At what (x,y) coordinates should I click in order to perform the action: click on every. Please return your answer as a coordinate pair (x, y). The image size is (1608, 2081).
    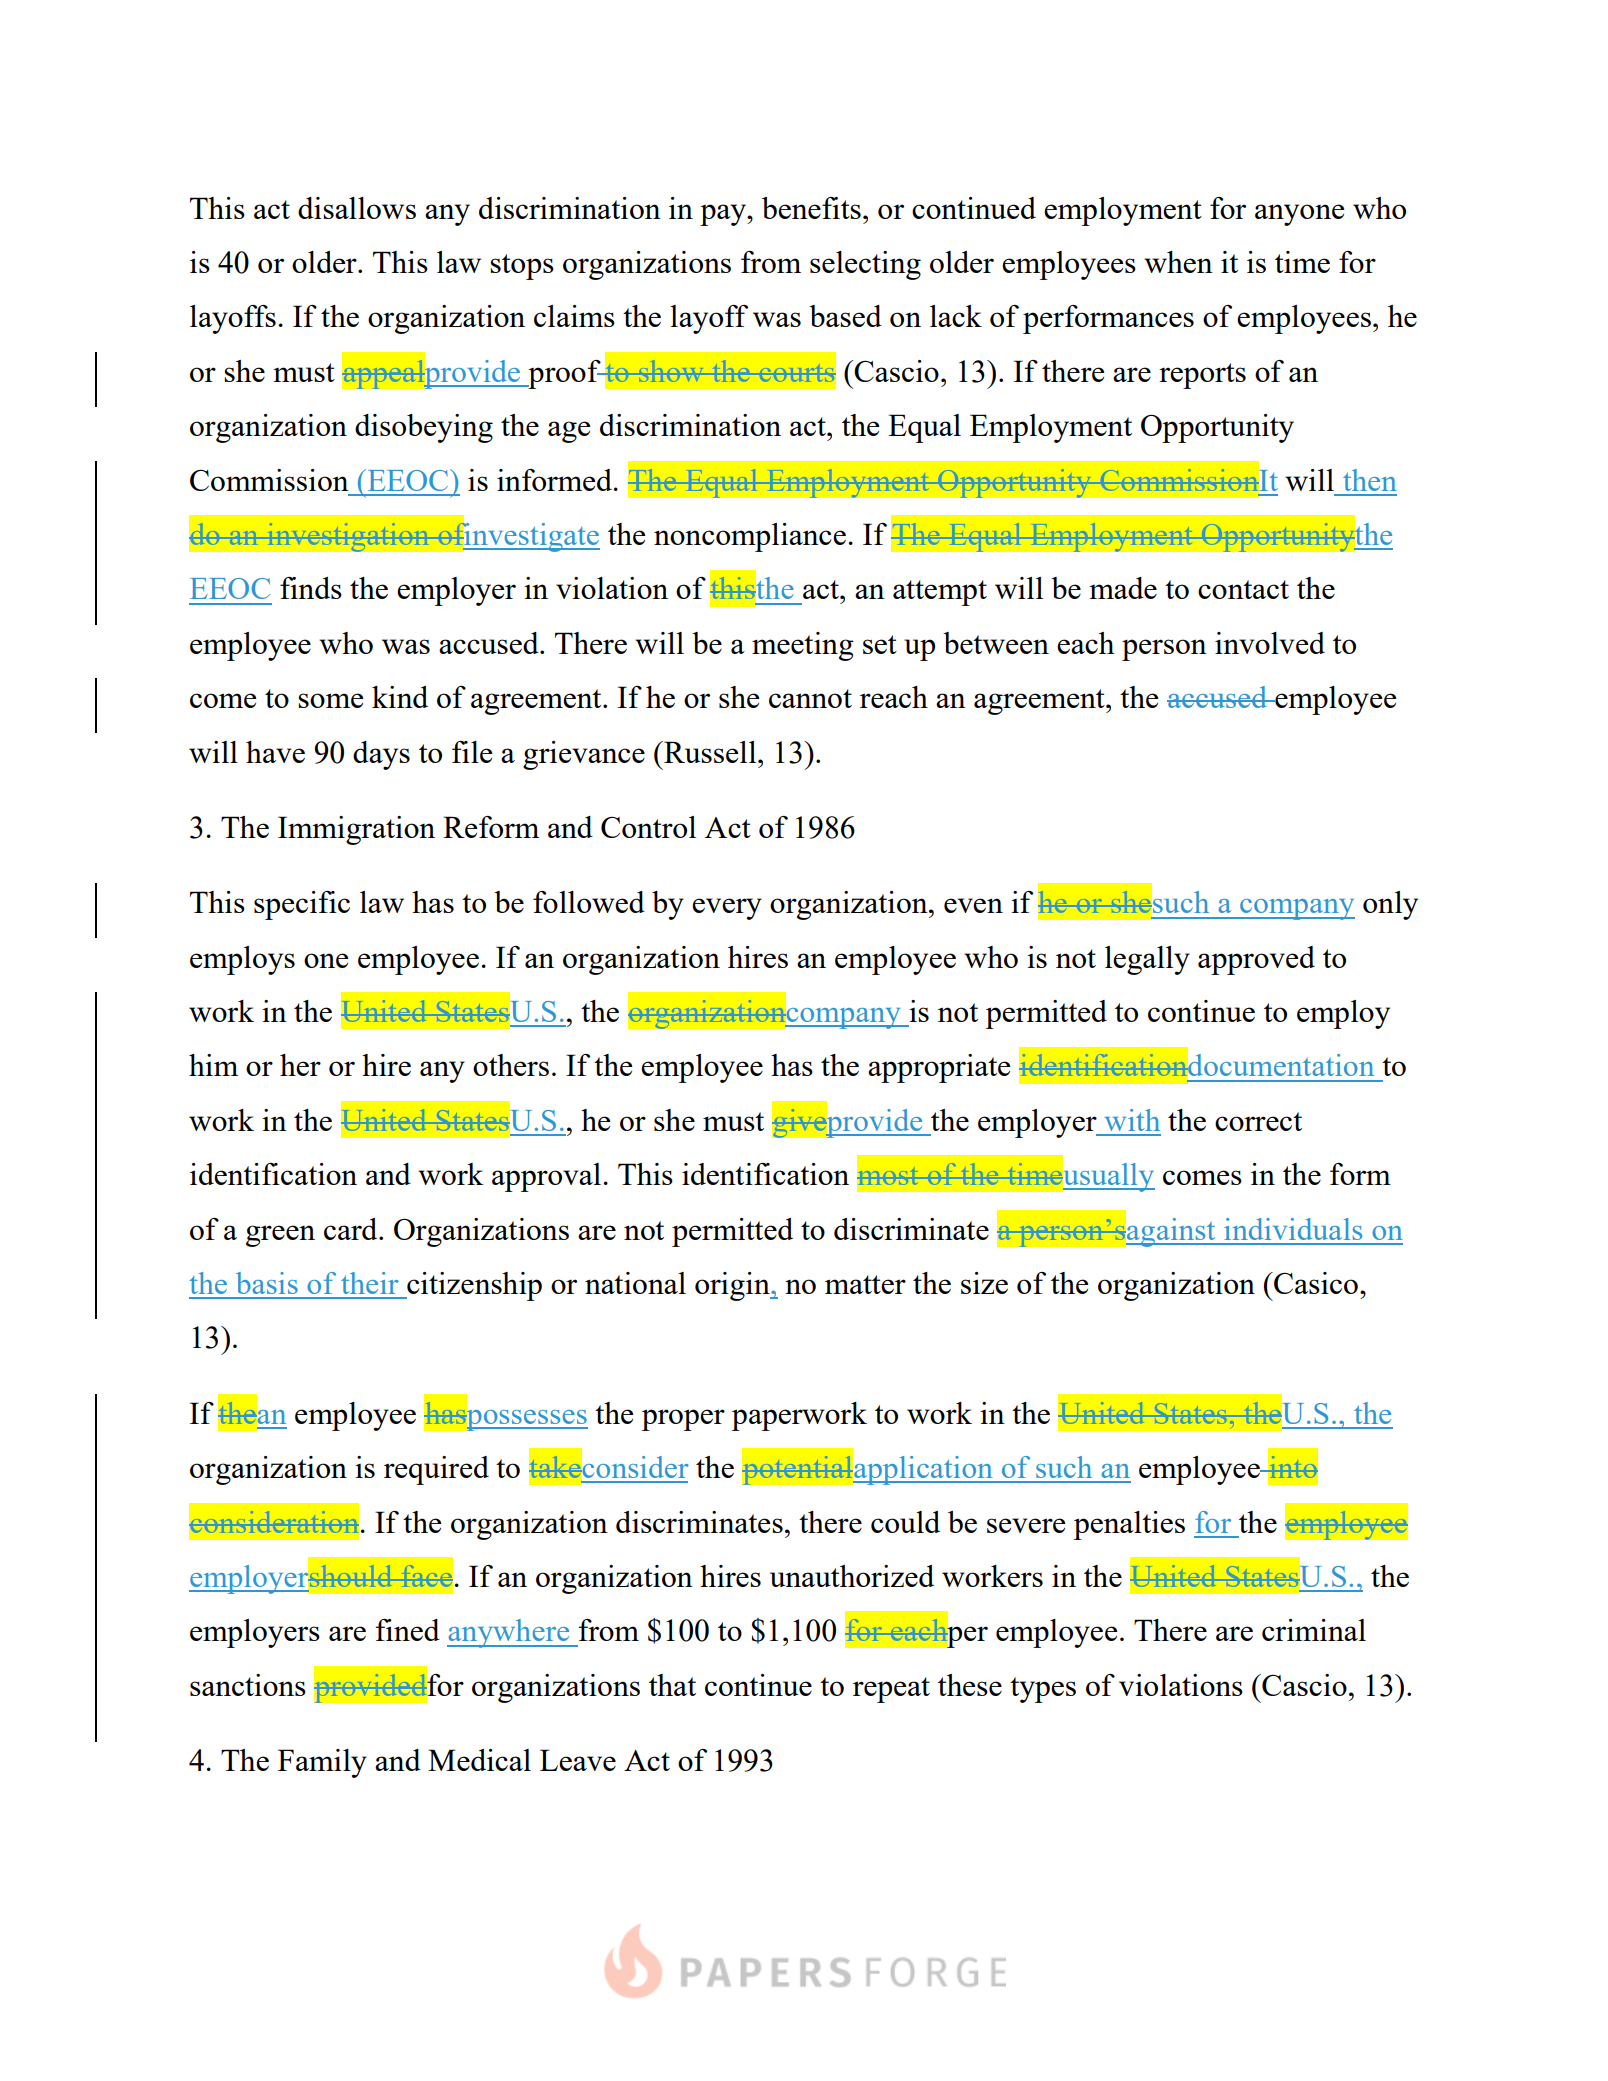
    Looking at the image, I should click on (727, 909).
